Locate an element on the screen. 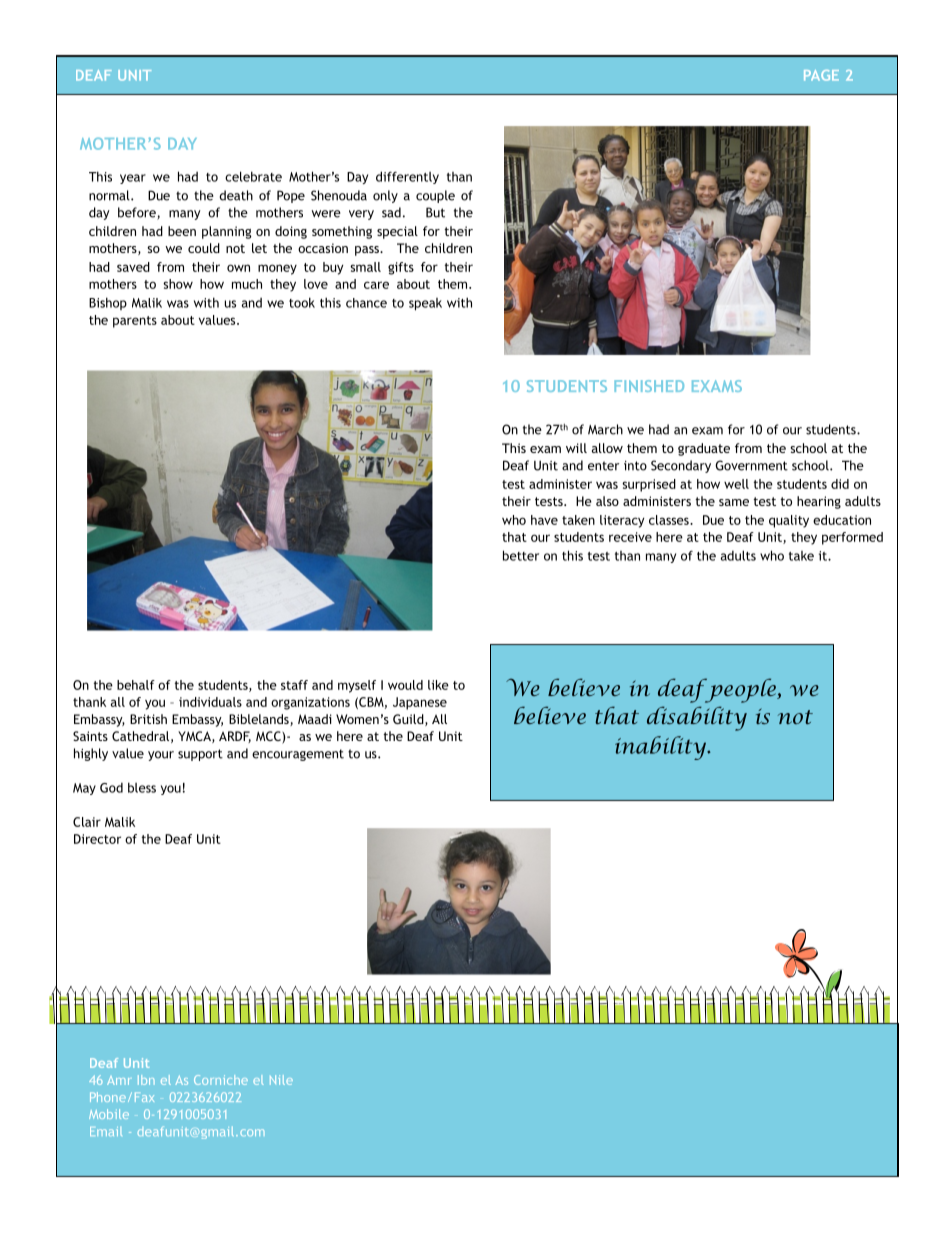  FINISHED is located at coordinates (649, 386).
